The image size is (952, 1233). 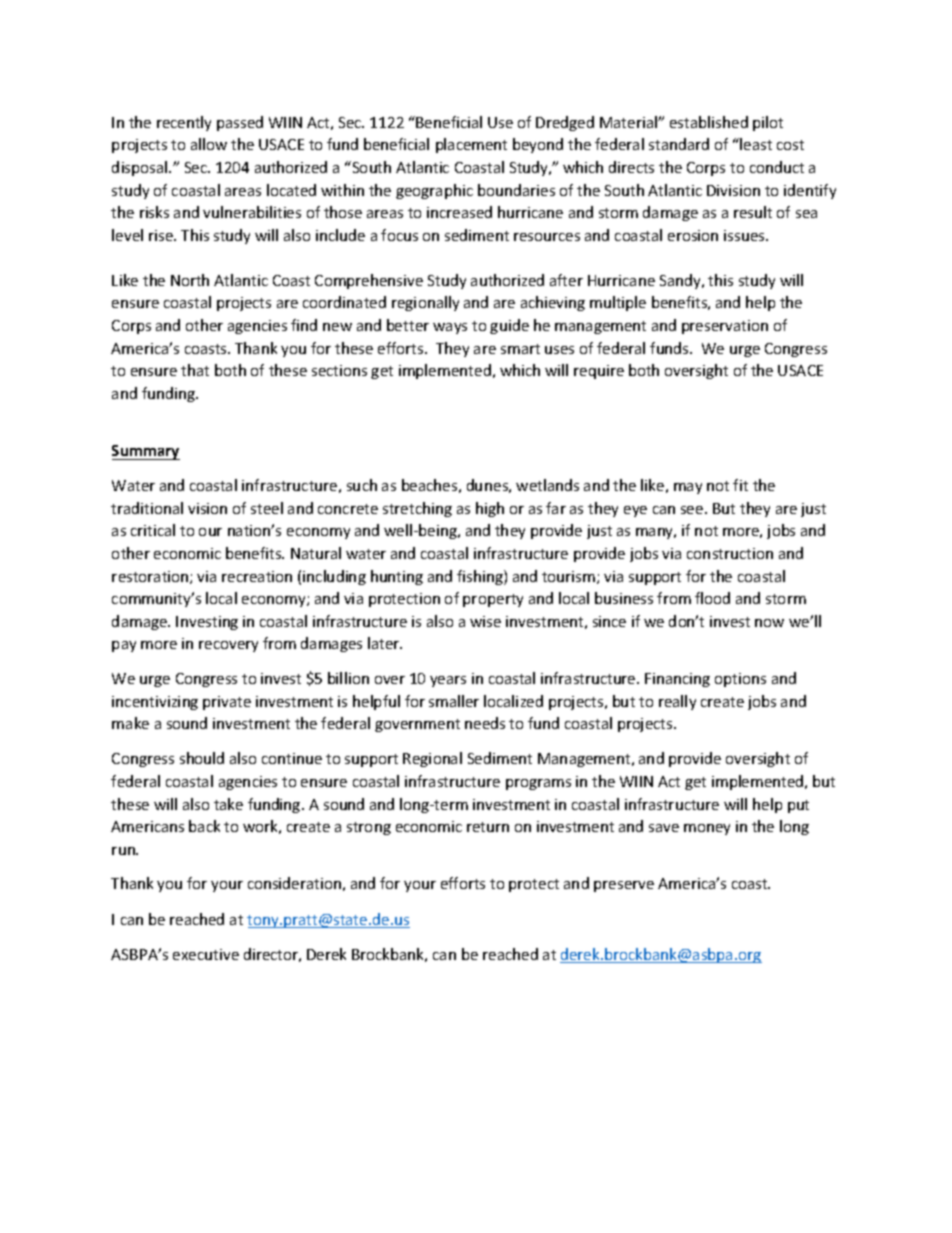 What do you see at coordinates (490, 509) in the page?
I see `high` at bounding box center [490, 509].
